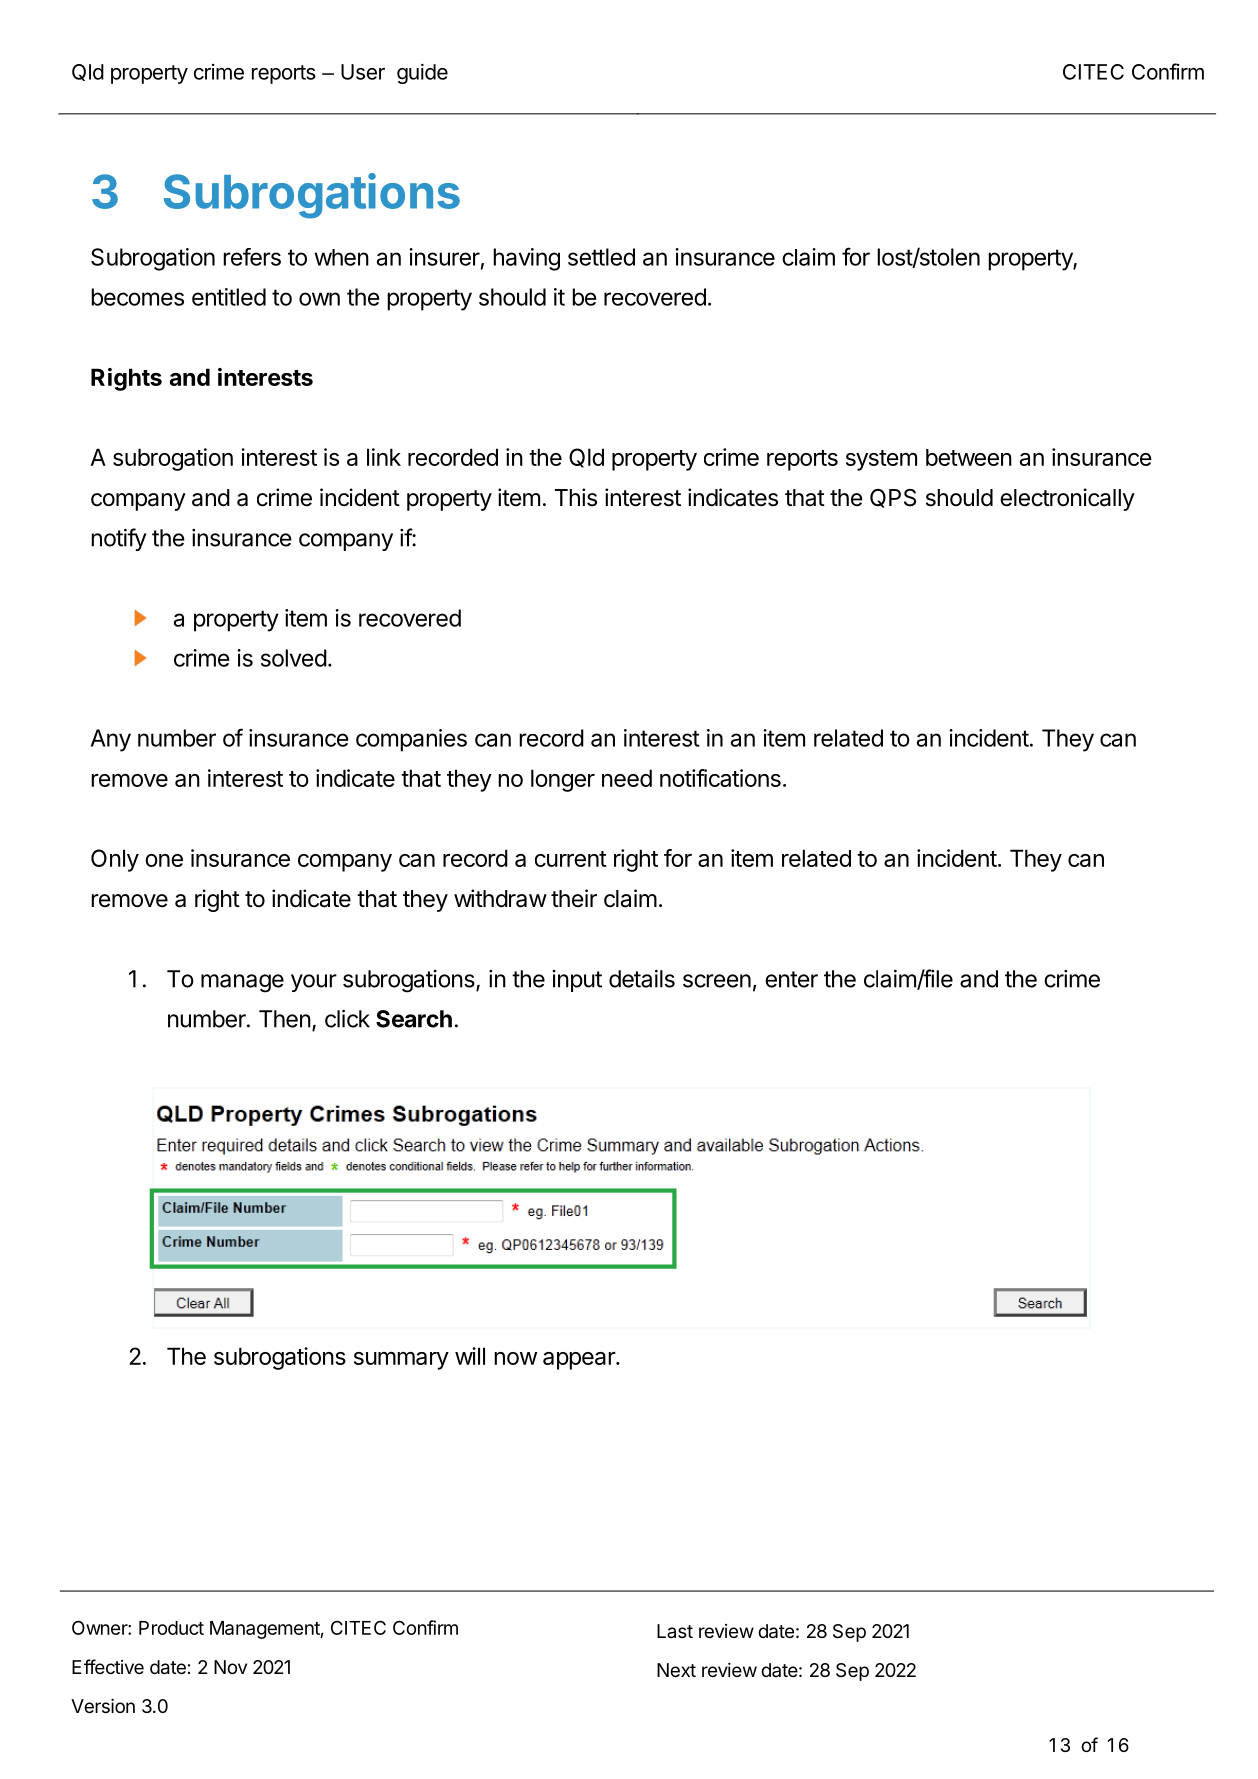 The width and height of the screenshot is (1258, 1779). Describe the element at coordinates (164, 860) in the screenshot. I see `one` at that location.
